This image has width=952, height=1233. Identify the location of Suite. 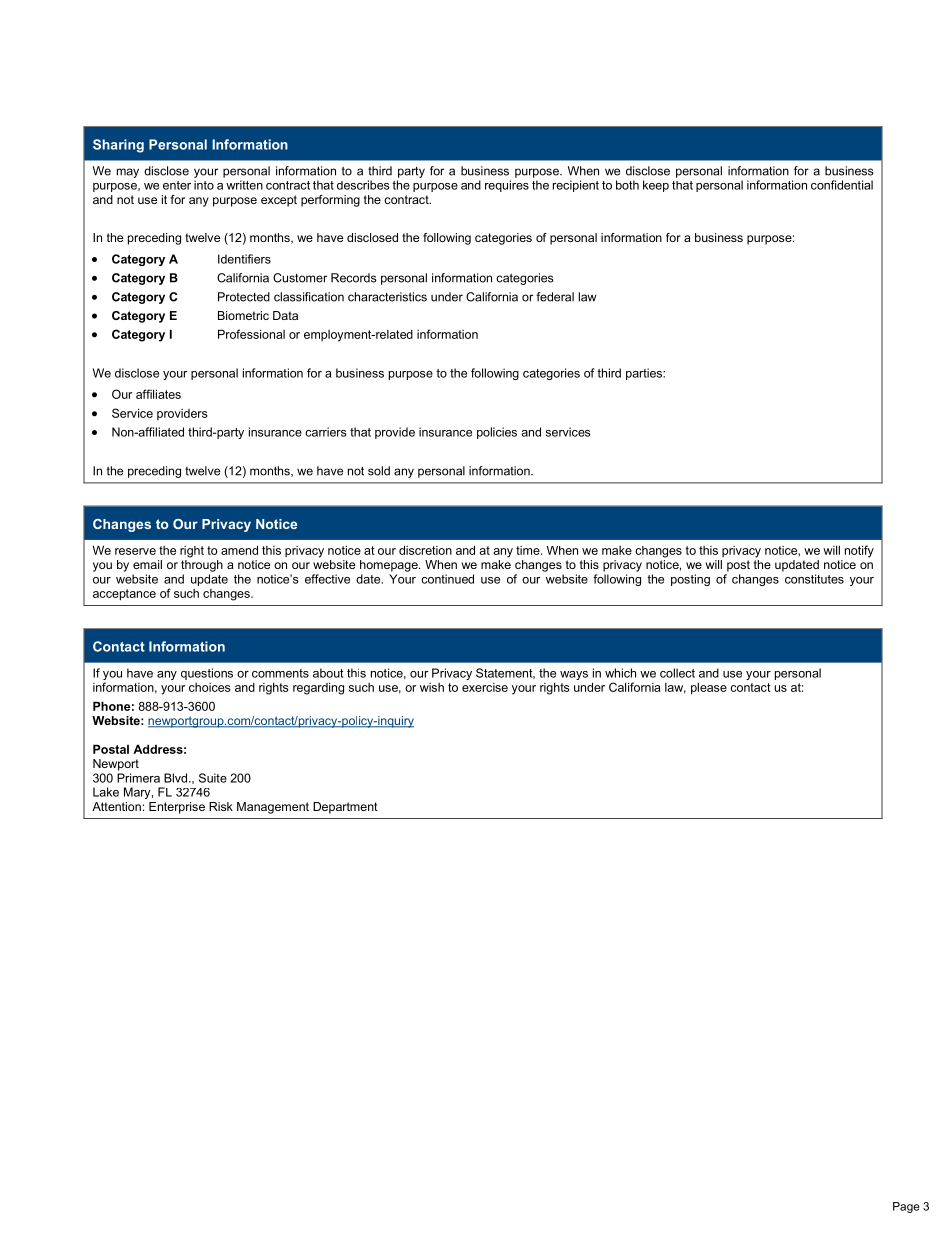
(213, 778).
